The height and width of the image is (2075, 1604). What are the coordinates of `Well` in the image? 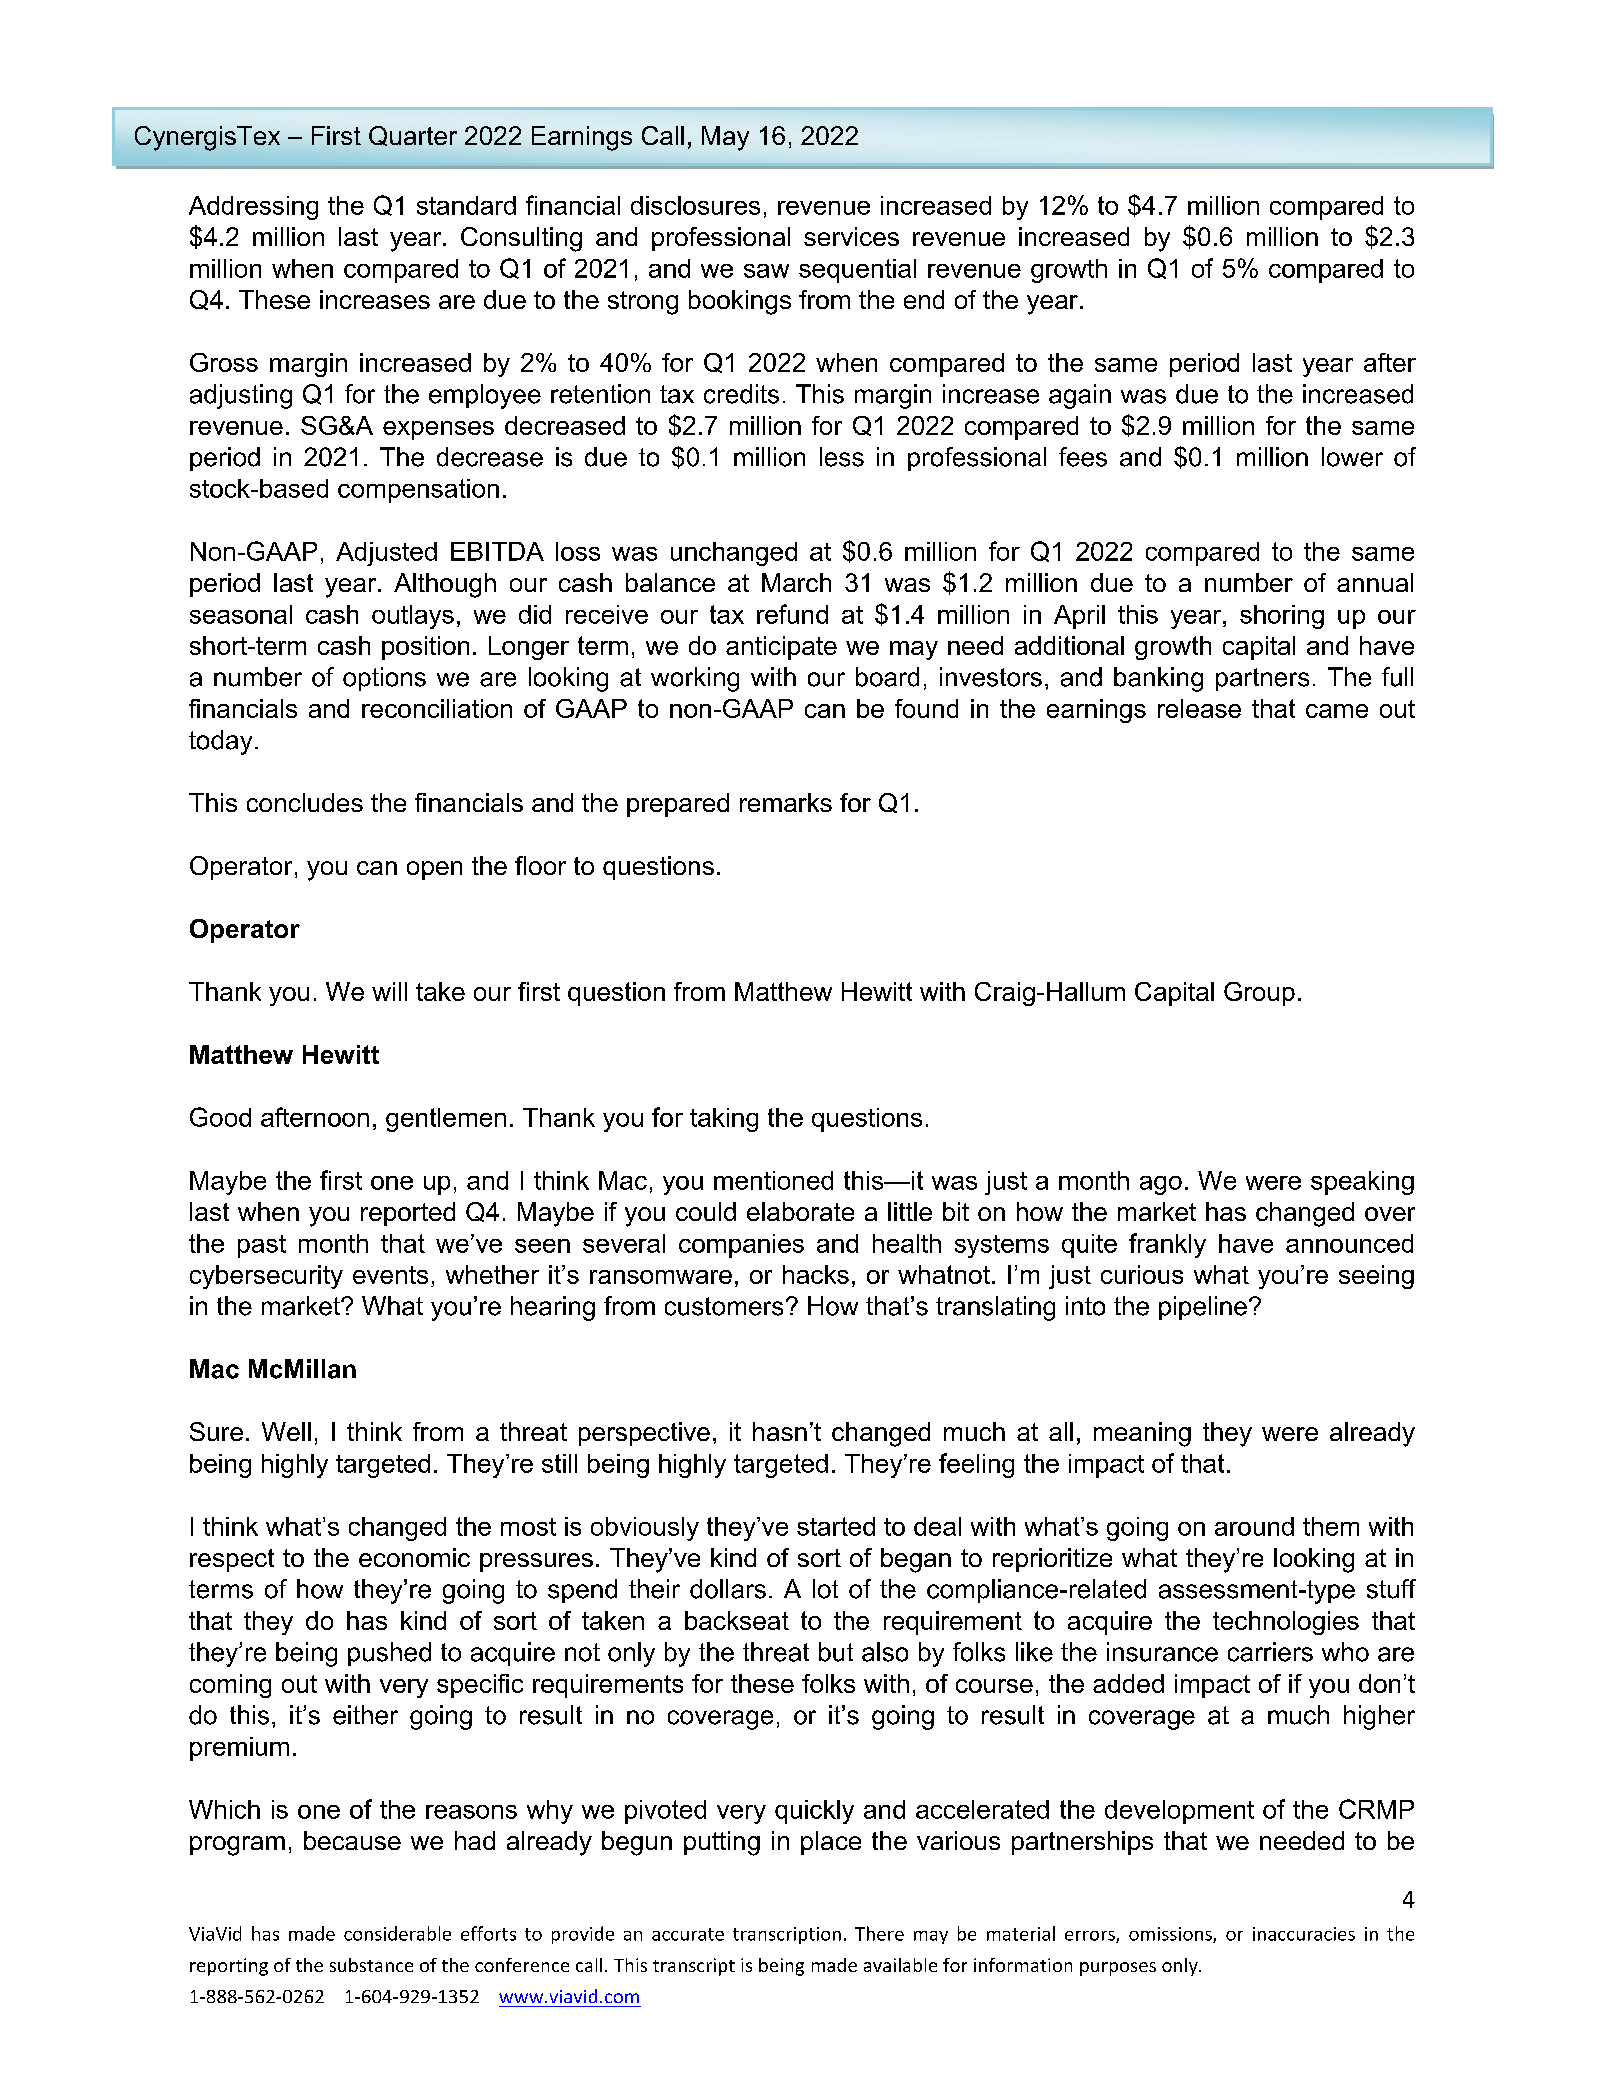 It's located at (286, 1431).
